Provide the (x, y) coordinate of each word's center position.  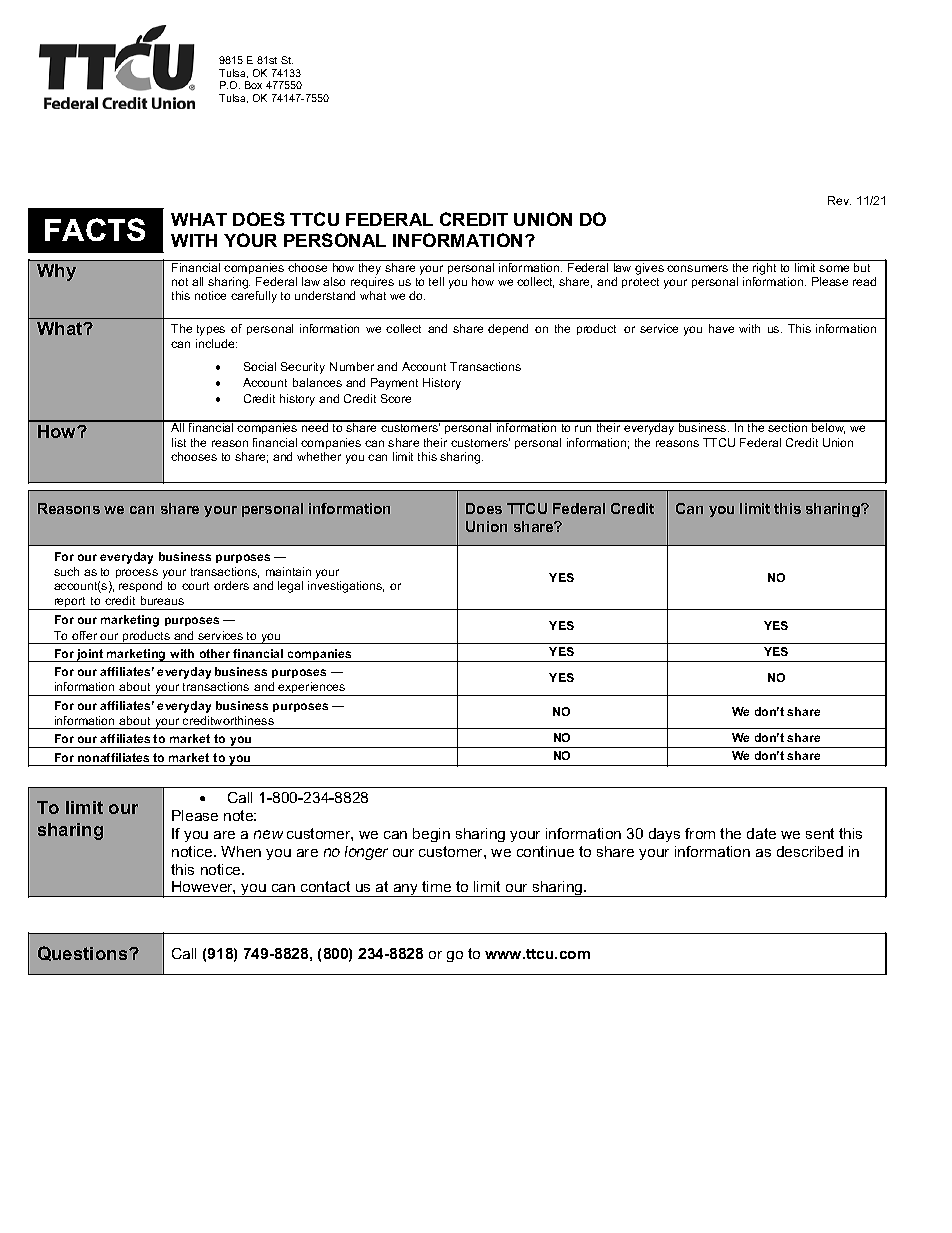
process (137, 573)
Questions (84, 953)
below (828, 427)
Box (253, 85)
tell (436, 281)
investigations (346, 587)
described (810, 851)
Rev (839, 200)
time (436, 886)
